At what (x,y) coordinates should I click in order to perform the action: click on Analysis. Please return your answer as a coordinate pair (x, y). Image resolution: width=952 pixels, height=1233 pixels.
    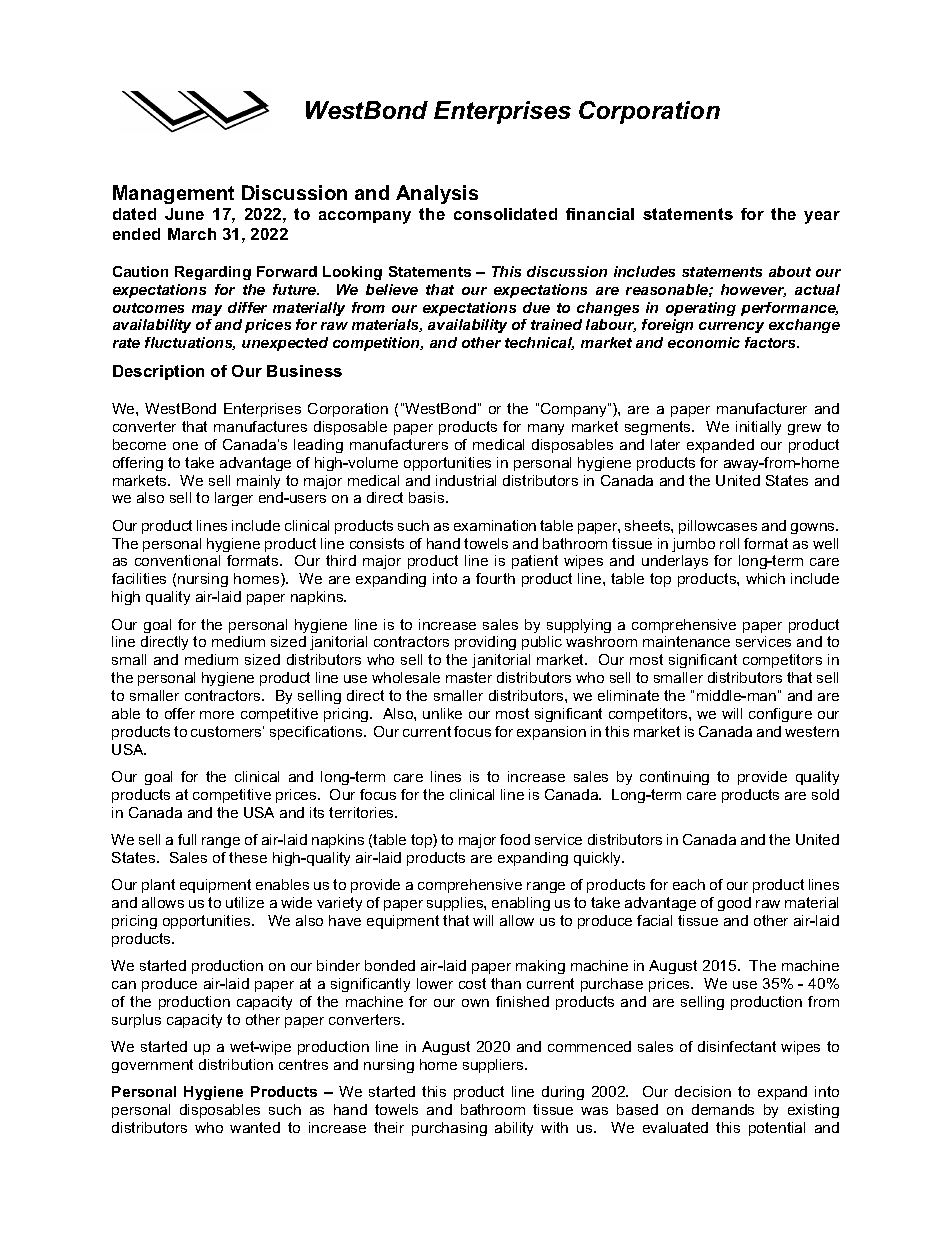
    Looking at the image, I should click on (437, 194).
